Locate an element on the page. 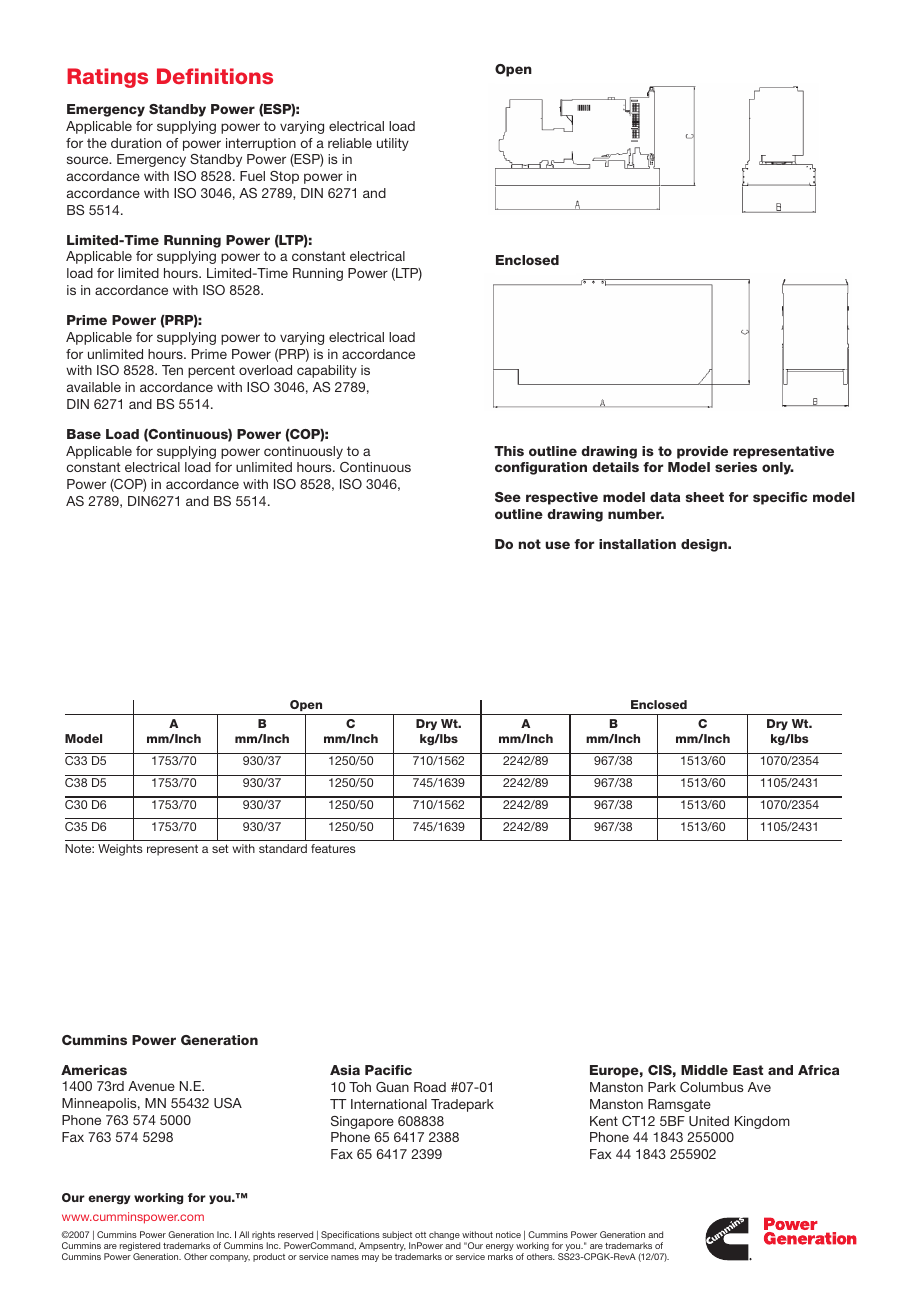 Image resolution: width=924 pixels, height=1308 pixels. installation is located at coordinates (637, 544).
